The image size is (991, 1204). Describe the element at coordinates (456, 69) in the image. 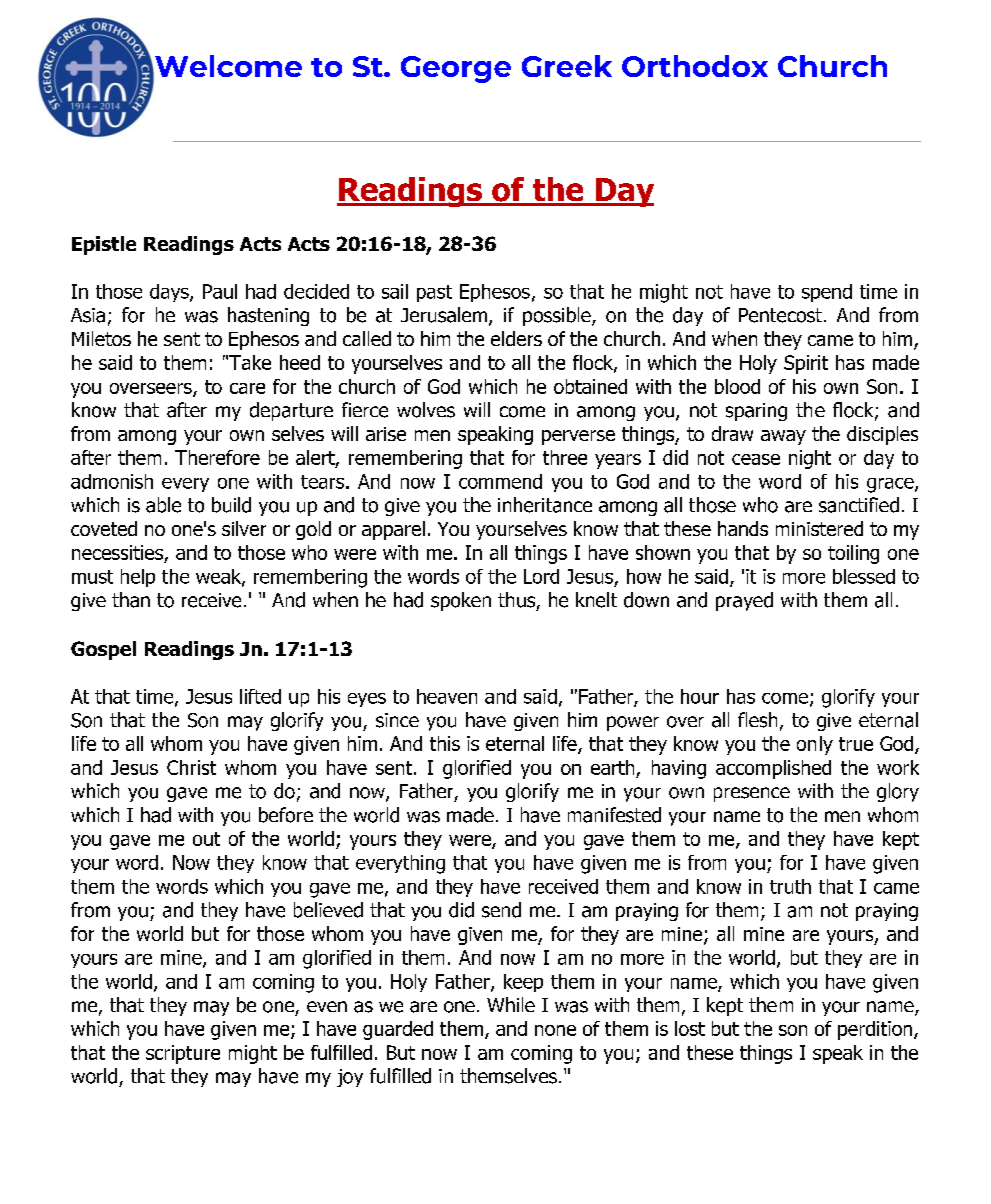

I see `George` at that location.
